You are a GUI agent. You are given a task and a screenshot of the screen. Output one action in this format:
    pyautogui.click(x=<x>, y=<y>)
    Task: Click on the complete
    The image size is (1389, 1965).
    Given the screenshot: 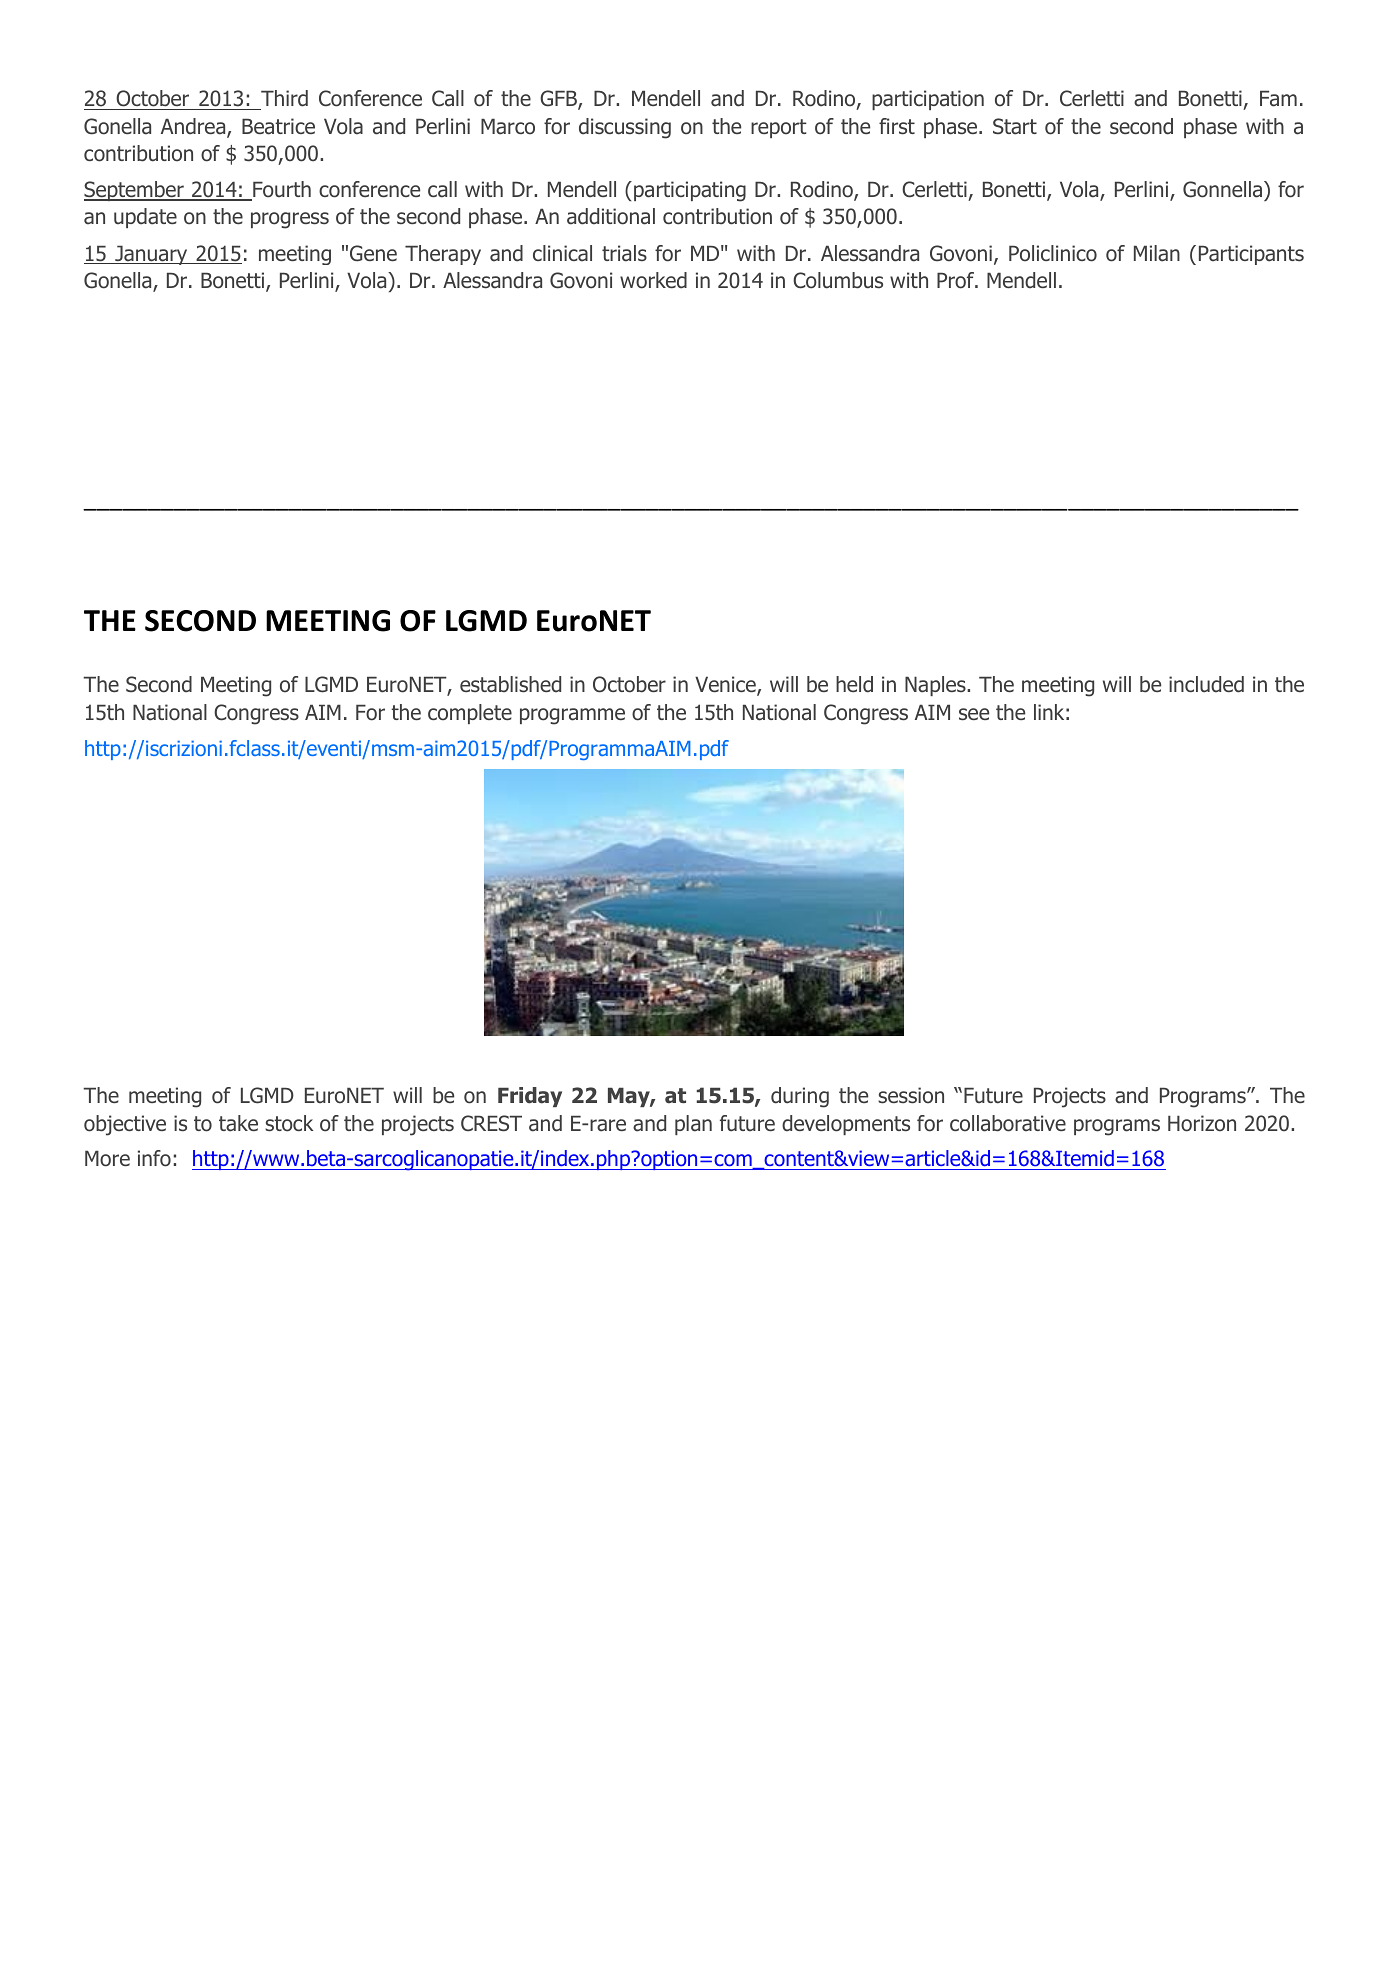 What is the action you would take?
    pyautogui.click(x=470, y=714)
